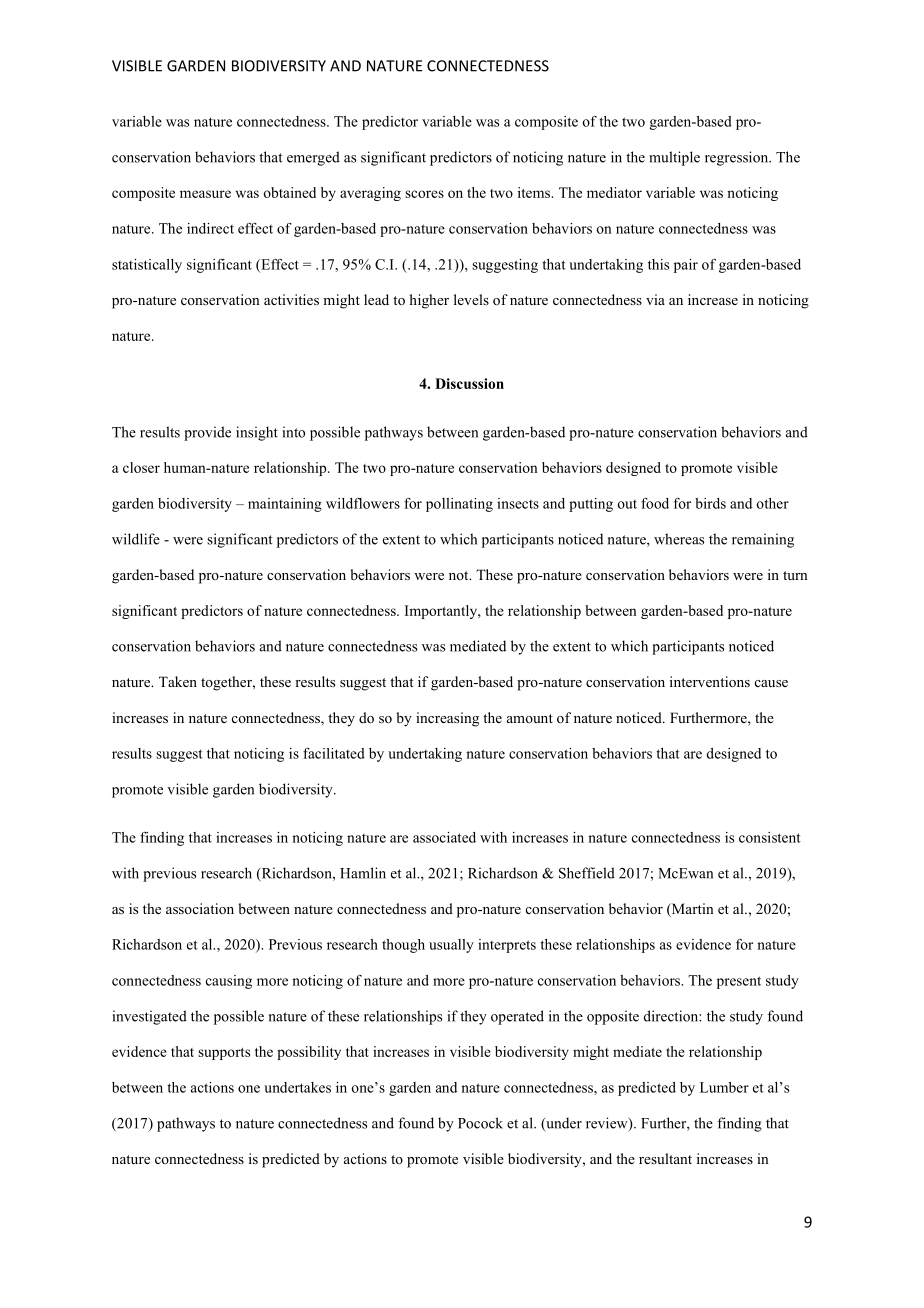 This screenshot has width=924, height=1308. I want to click on Taken, so click(178, 681).
